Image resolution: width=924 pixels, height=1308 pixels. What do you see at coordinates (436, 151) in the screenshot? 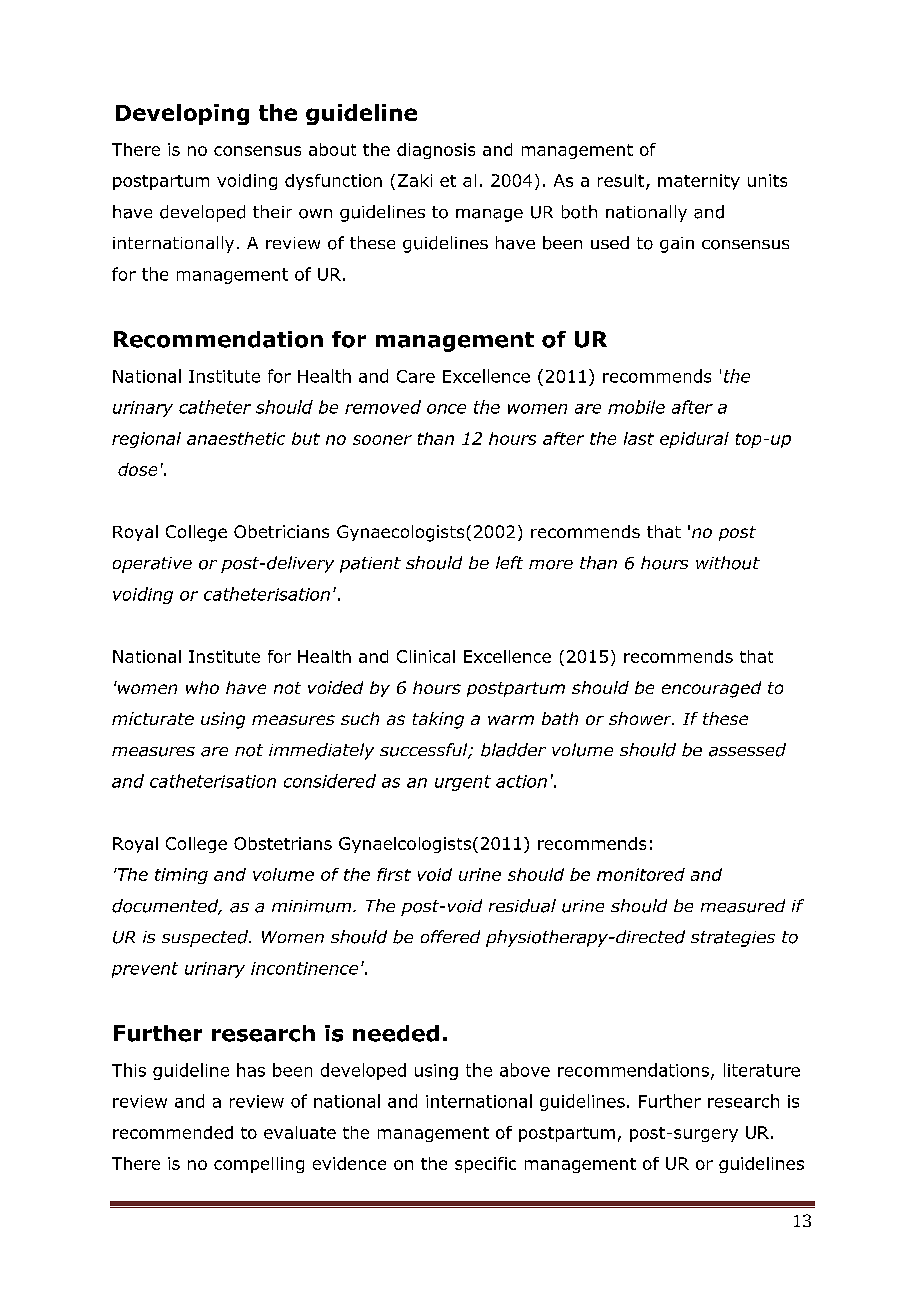
I see `diagnosis` at bounding box center [436, 151].
